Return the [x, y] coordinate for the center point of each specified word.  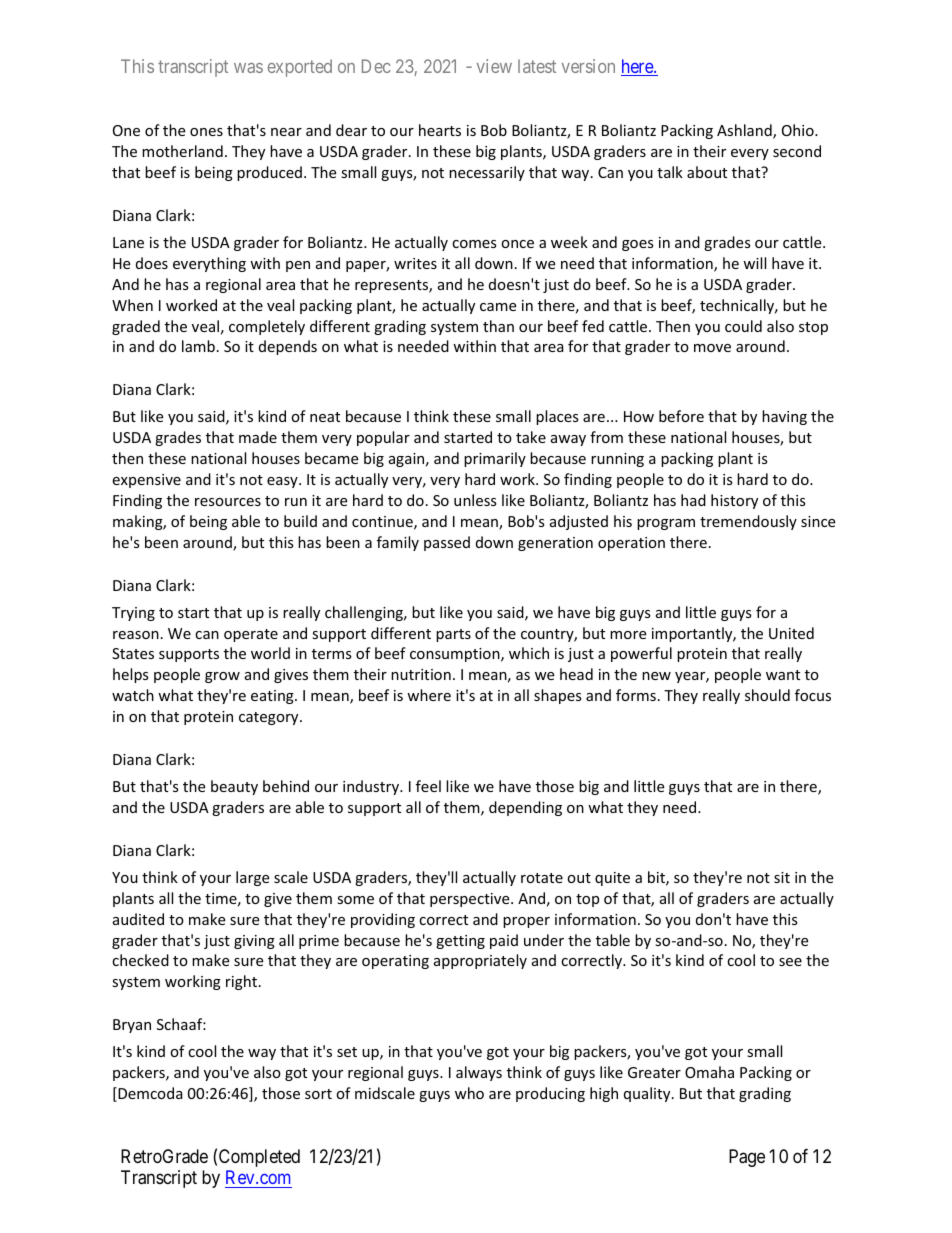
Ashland [745, 131]
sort [318, 1094]
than [498, 326]
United [791, 633]
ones [206, 132]
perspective [471, 900]
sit [782, 877]
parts [453, 635]
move [712, 348]
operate [251, 635]
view [494, 66]
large [252, 878]
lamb [198, 346]
